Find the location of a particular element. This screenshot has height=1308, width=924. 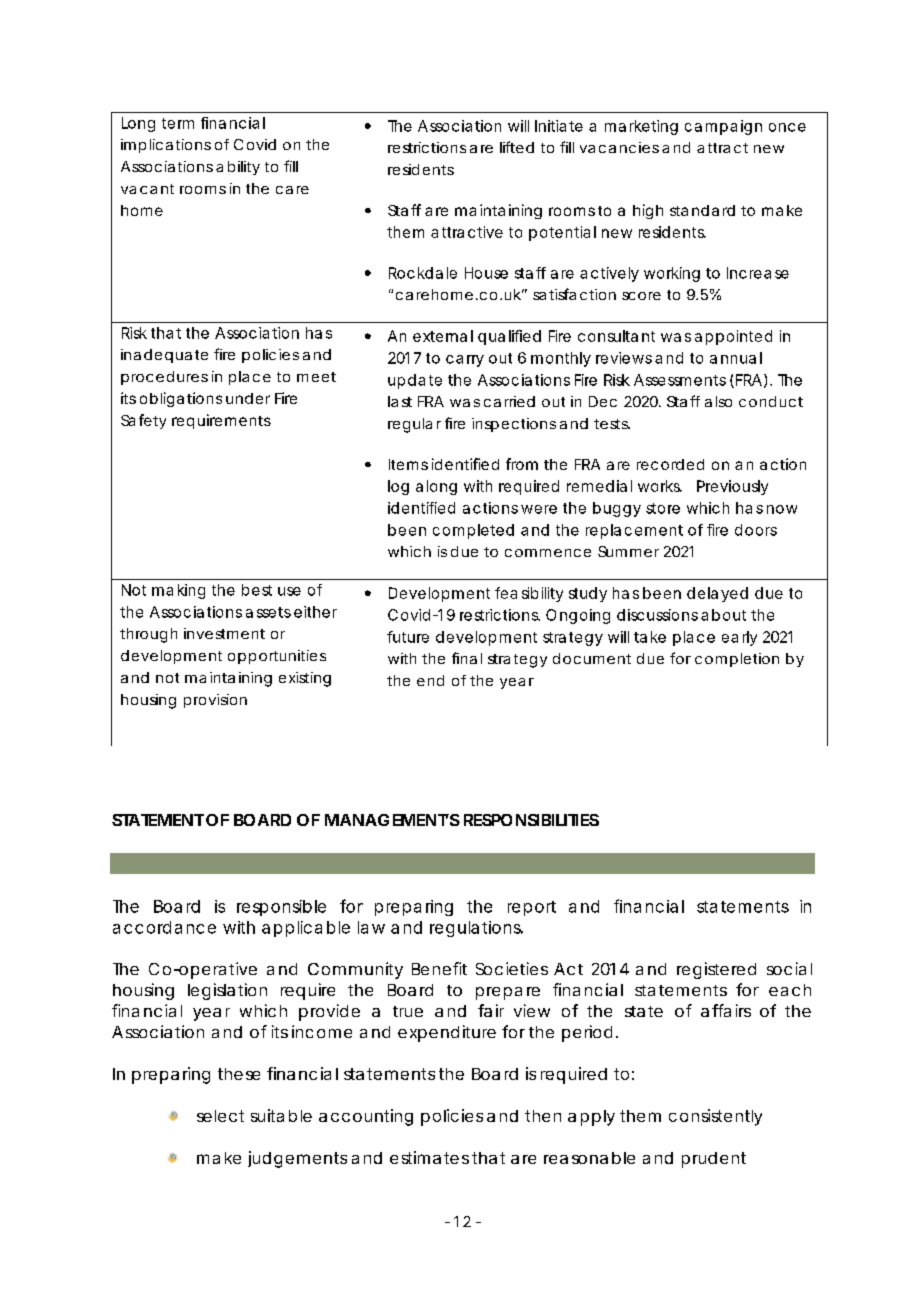

campaign is located at coordinates (723, 127).
